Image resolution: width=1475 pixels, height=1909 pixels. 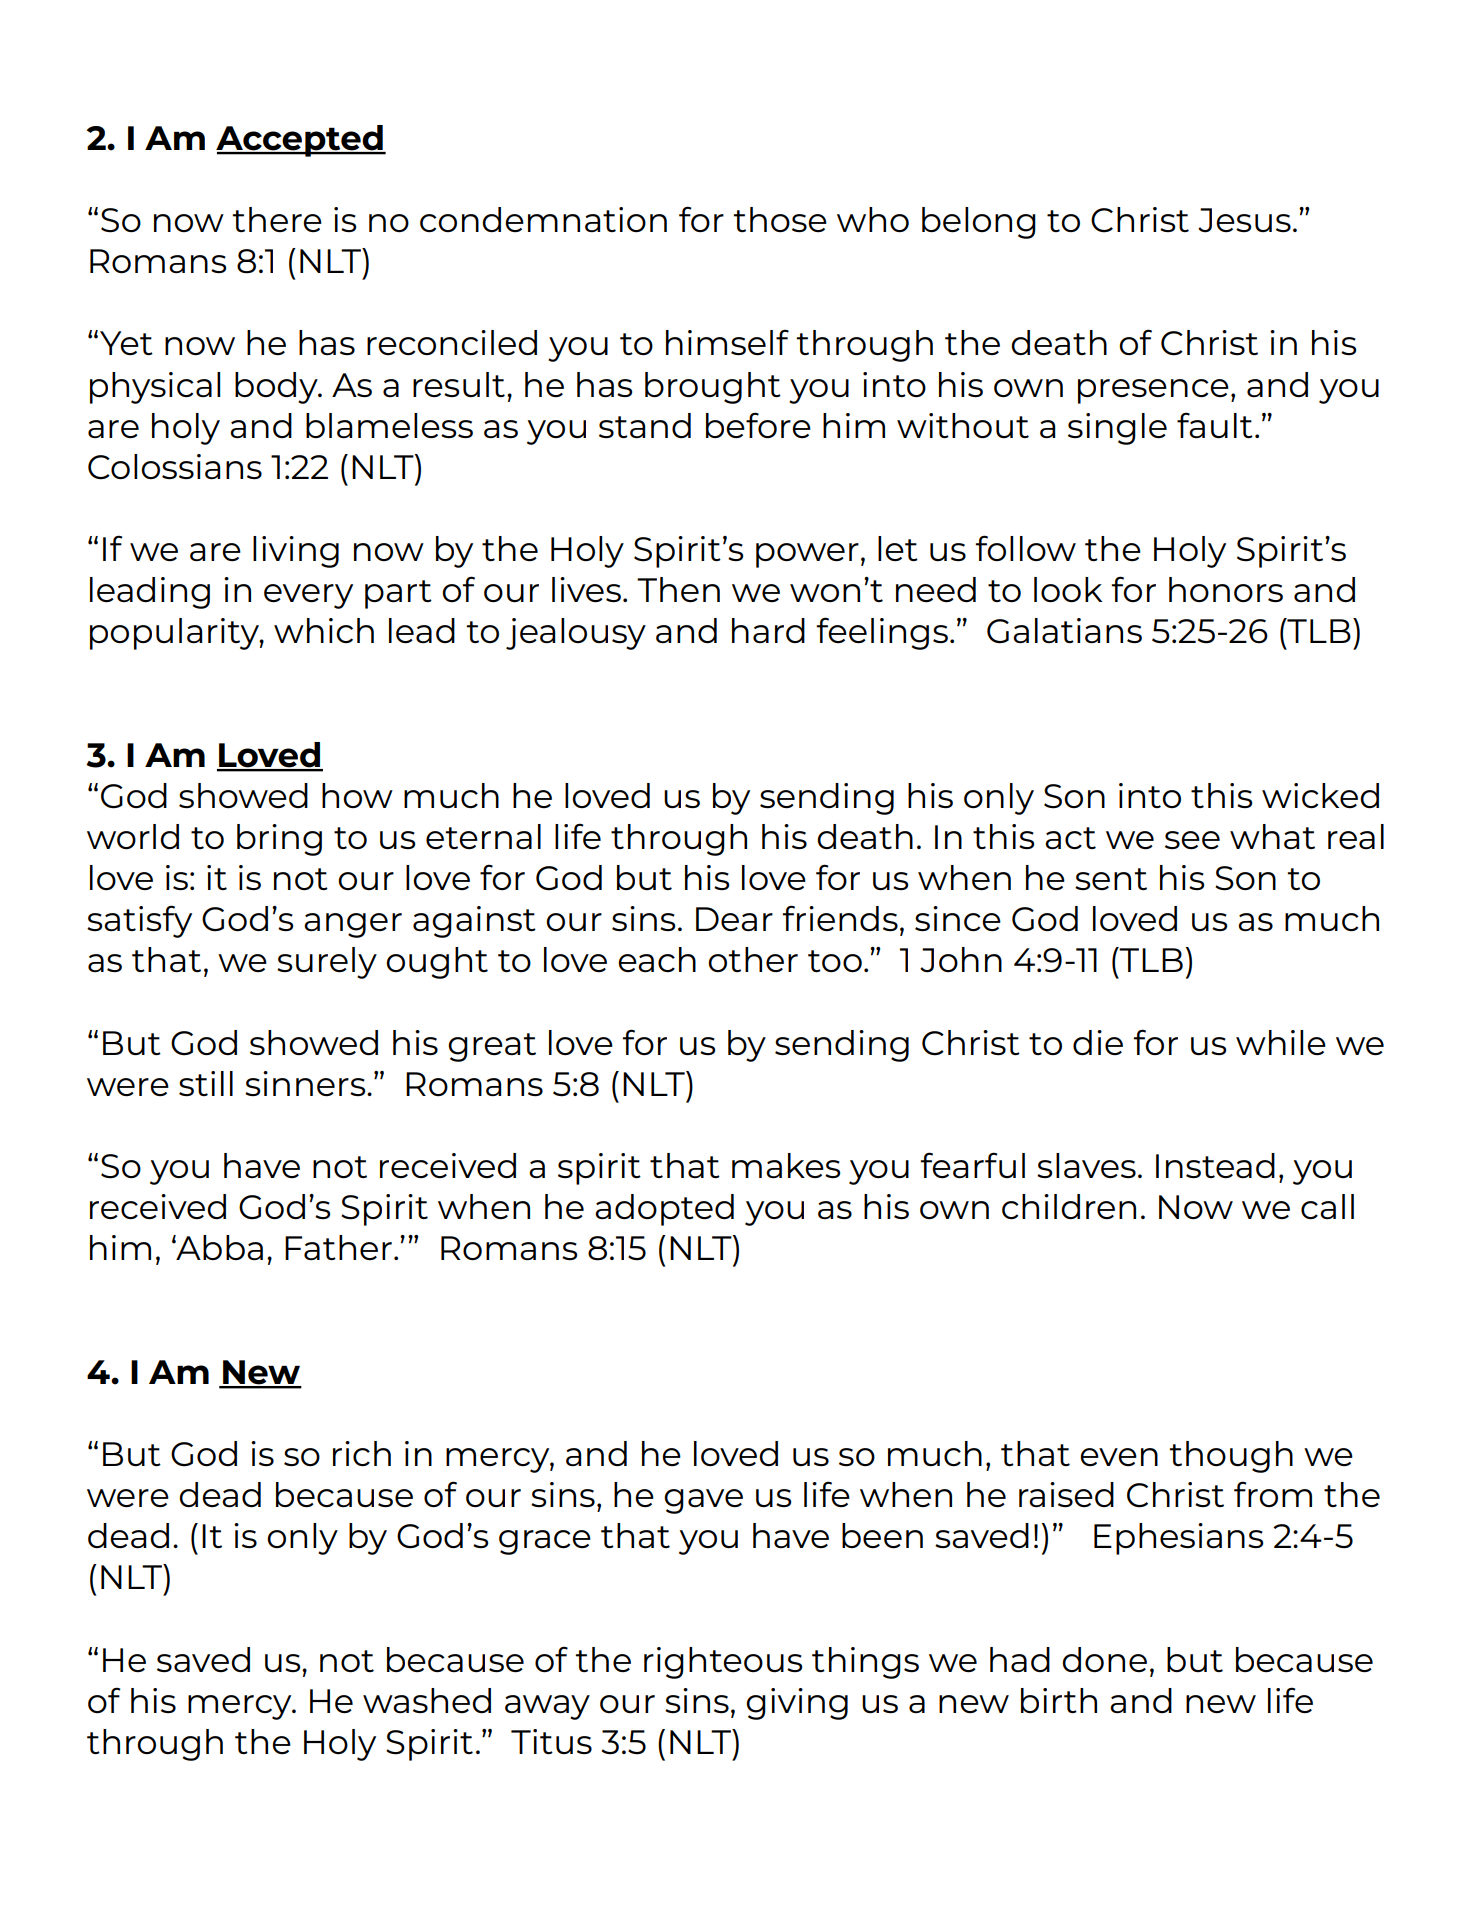 What do you see at coordinates (427, 1700) in the screenshot?
I see `washed` at bounding box center [427, 1700].
